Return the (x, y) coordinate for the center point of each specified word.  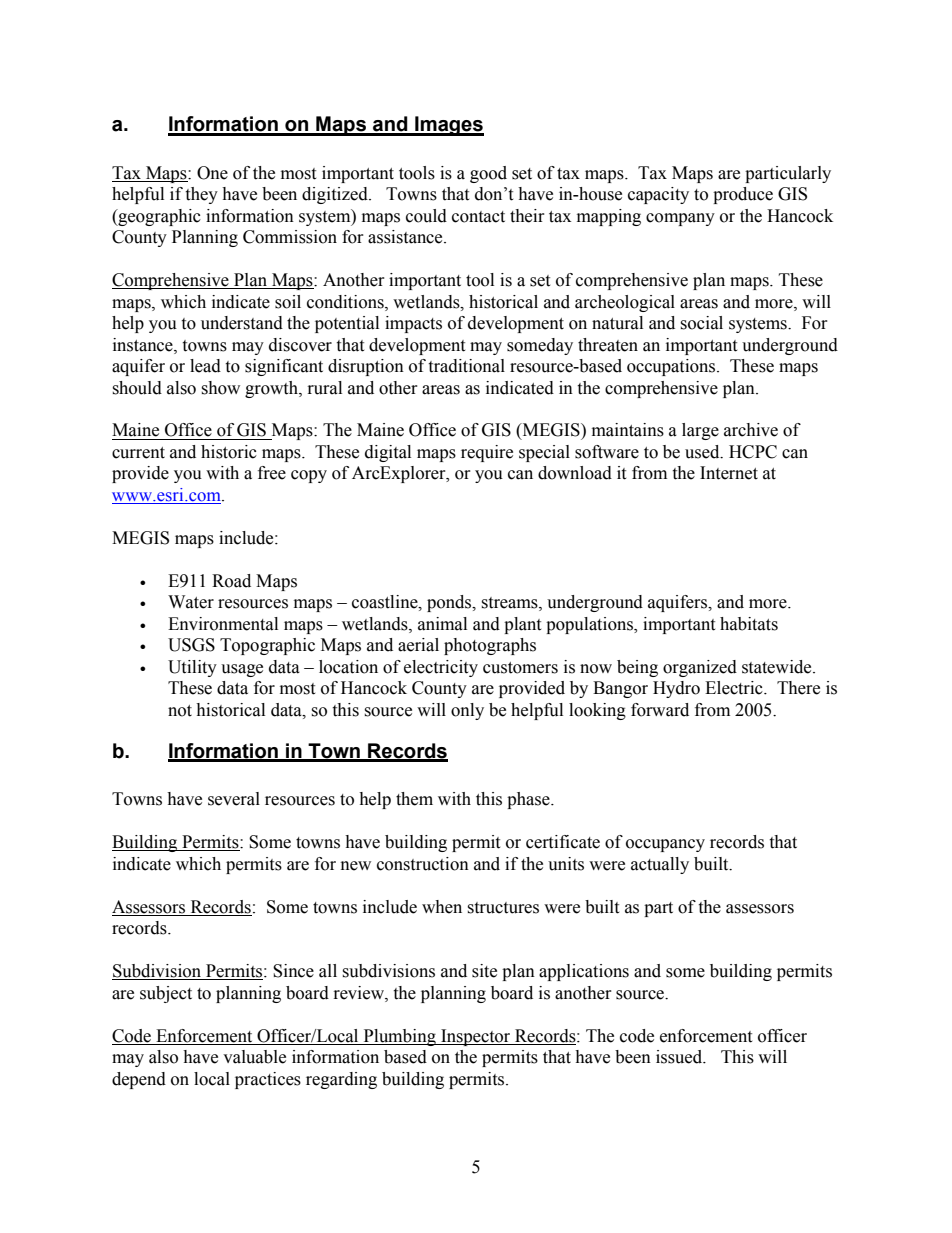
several (234, 799)
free (272, 473)
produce (743, 195)
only (467, 711)
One (212, 173)
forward (660, 710)
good (488, 174)
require (487, 453)
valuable (254, 1057)
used (703, 452)
